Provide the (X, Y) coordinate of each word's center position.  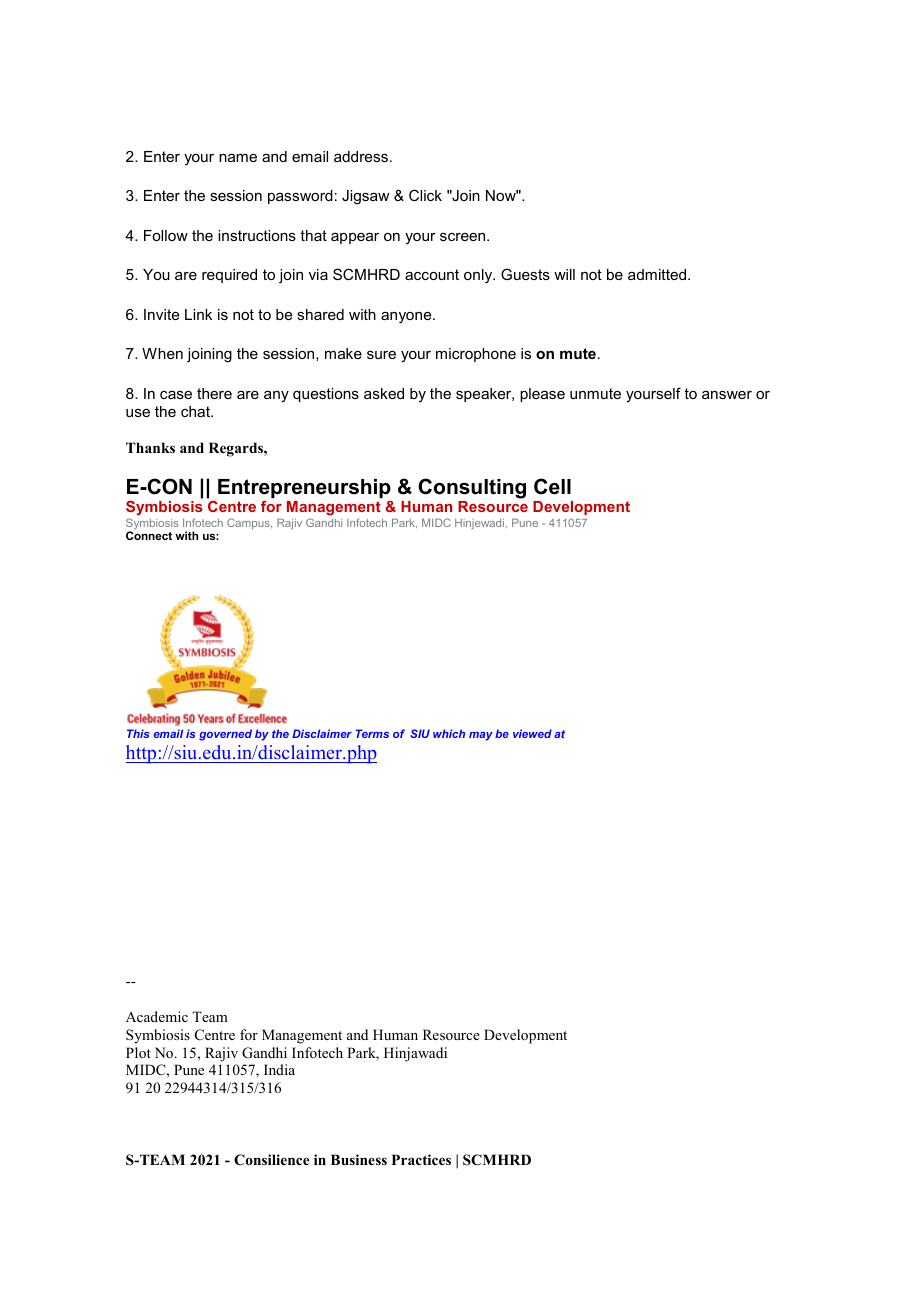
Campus (249, 523)
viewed (532, 733)
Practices (421, 1159)
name (238, 158)
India (279, 1069)
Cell (552, 486)
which (449, 733)
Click (425, 195)
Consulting (472, 488)
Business (359, 1159)
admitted (658, 274)
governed (225, 735)
